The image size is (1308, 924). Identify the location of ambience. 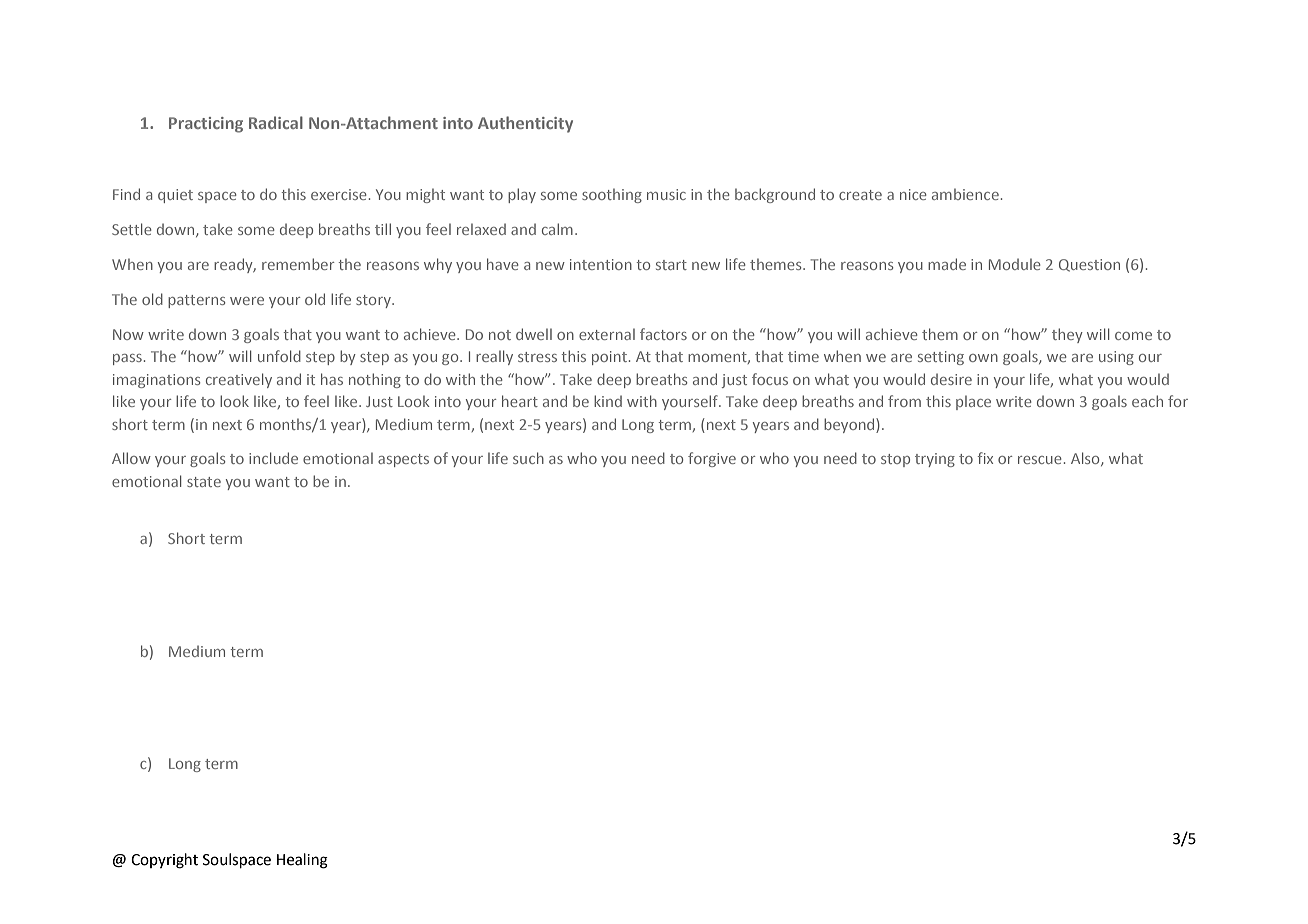
(965, 194).
